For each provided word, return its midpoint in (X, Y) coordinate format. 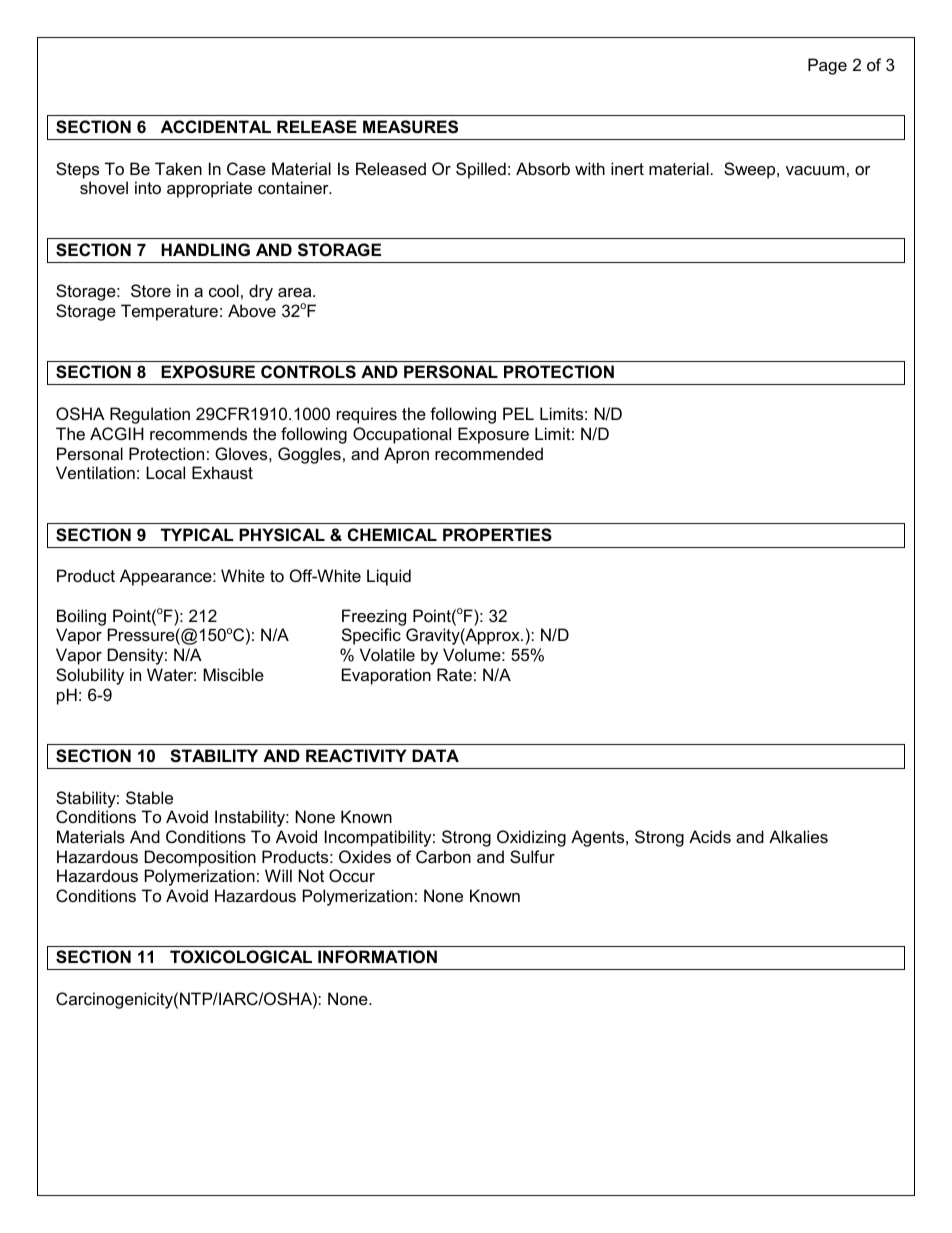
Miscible (233, 674)
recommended (489, 453)
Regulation (150, 415)
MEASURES (410, 127)
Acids (710, 836)
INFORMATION (377, 956)
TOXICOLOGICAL (241, 956)
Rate (454, 674)
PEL (518, 413)
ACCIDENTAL (216, 126)
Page (827, 66)
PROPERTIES (497, 535)
